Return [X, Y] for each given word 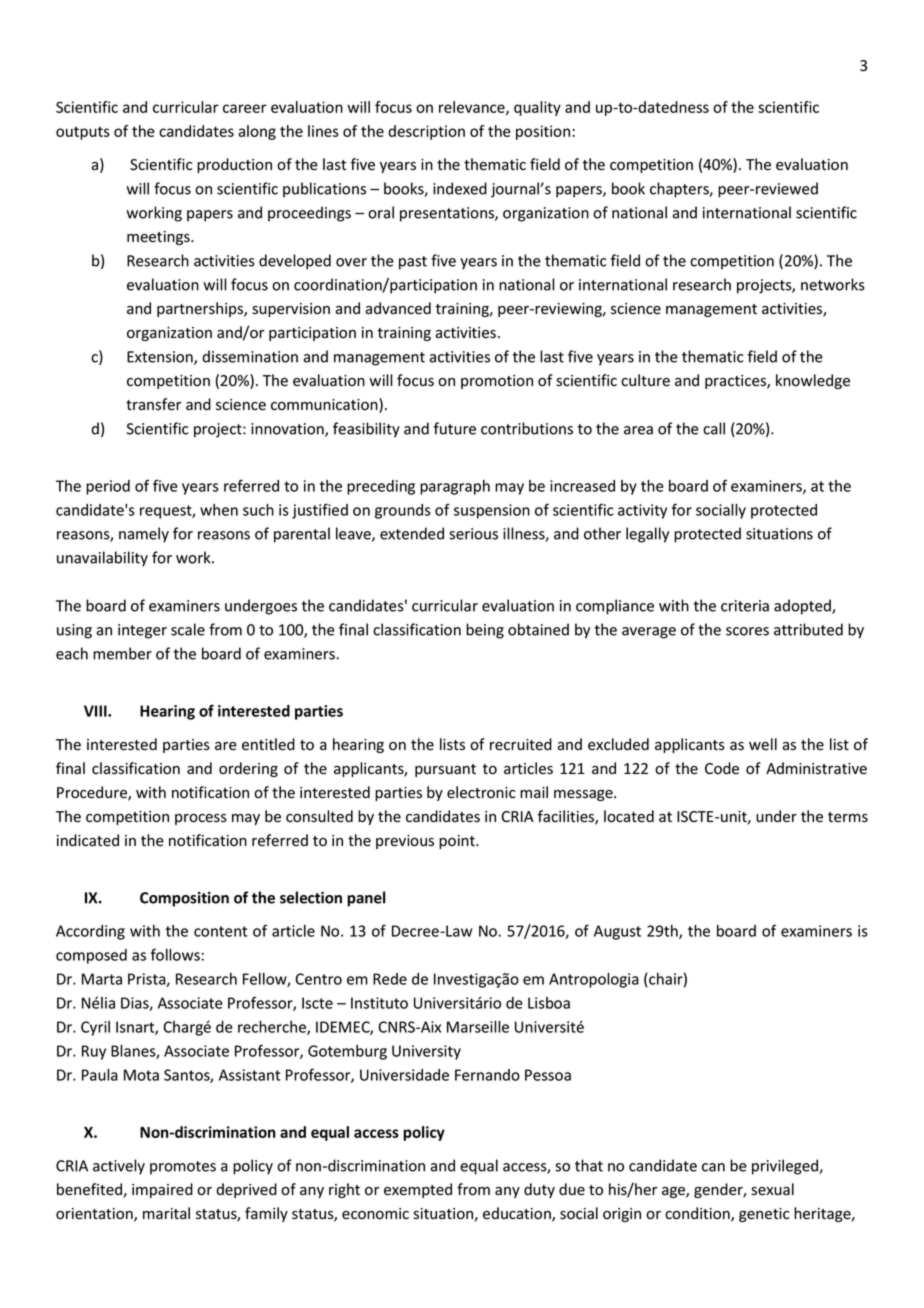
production [234, 165]
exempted [418, 1190]
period [108, 487]
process [201, 819]
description [426, 132]
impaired [162, 1190]
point [458, 842]
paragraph [455, 487]
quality [537, 108]
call [714, 428]
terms [848, 817]
